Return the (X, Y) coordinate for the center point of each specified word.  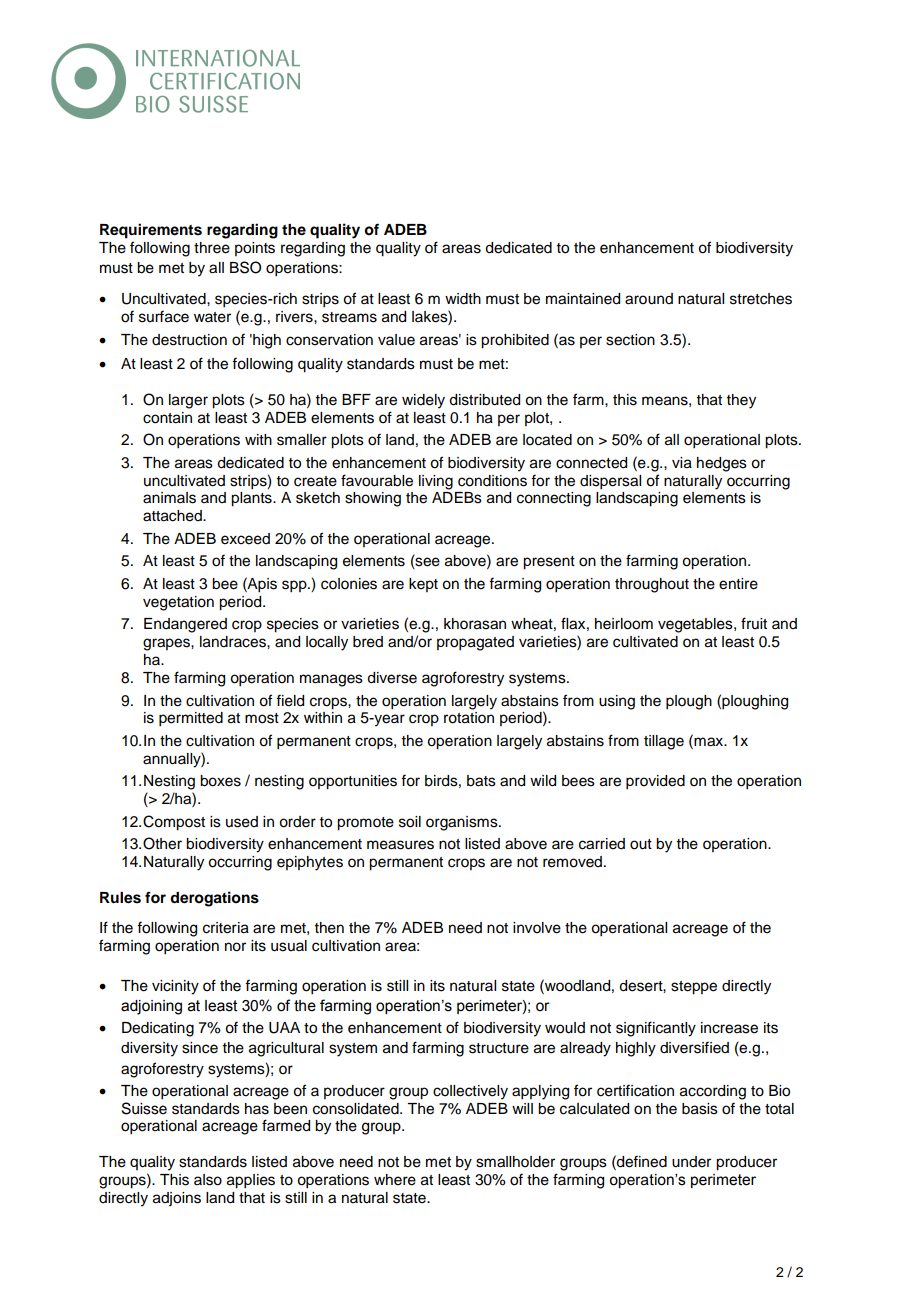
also (208, 1180)
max (710, 742)
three (212, 248)
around (649, 299)
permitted (191, 719)
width (463, 299)
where (395, 1180)
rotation (469, 718)
